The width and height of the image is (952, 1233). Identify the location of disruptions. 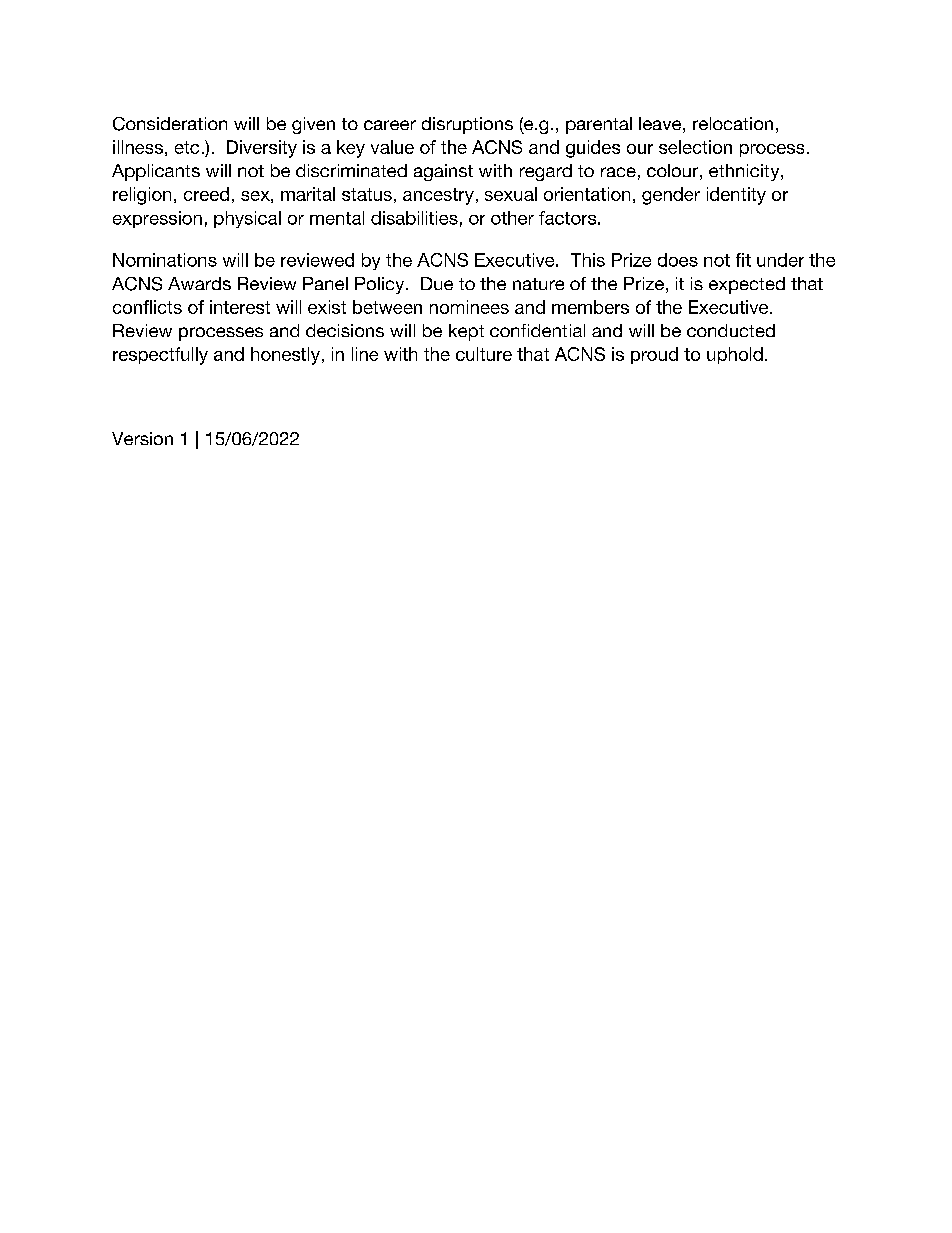
(467, 125).
